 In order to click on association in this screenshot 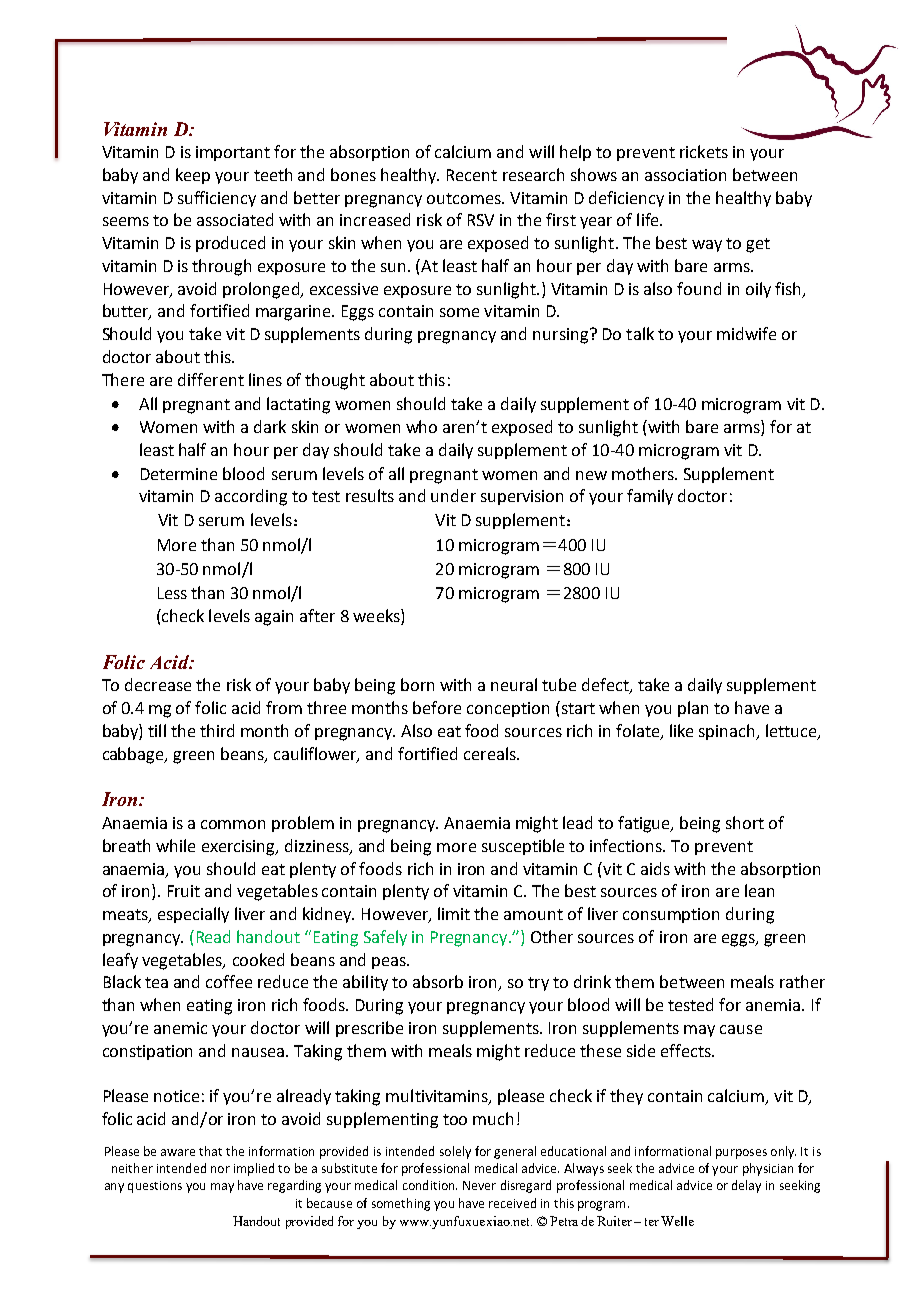, I will do `click(685, 175)`.
